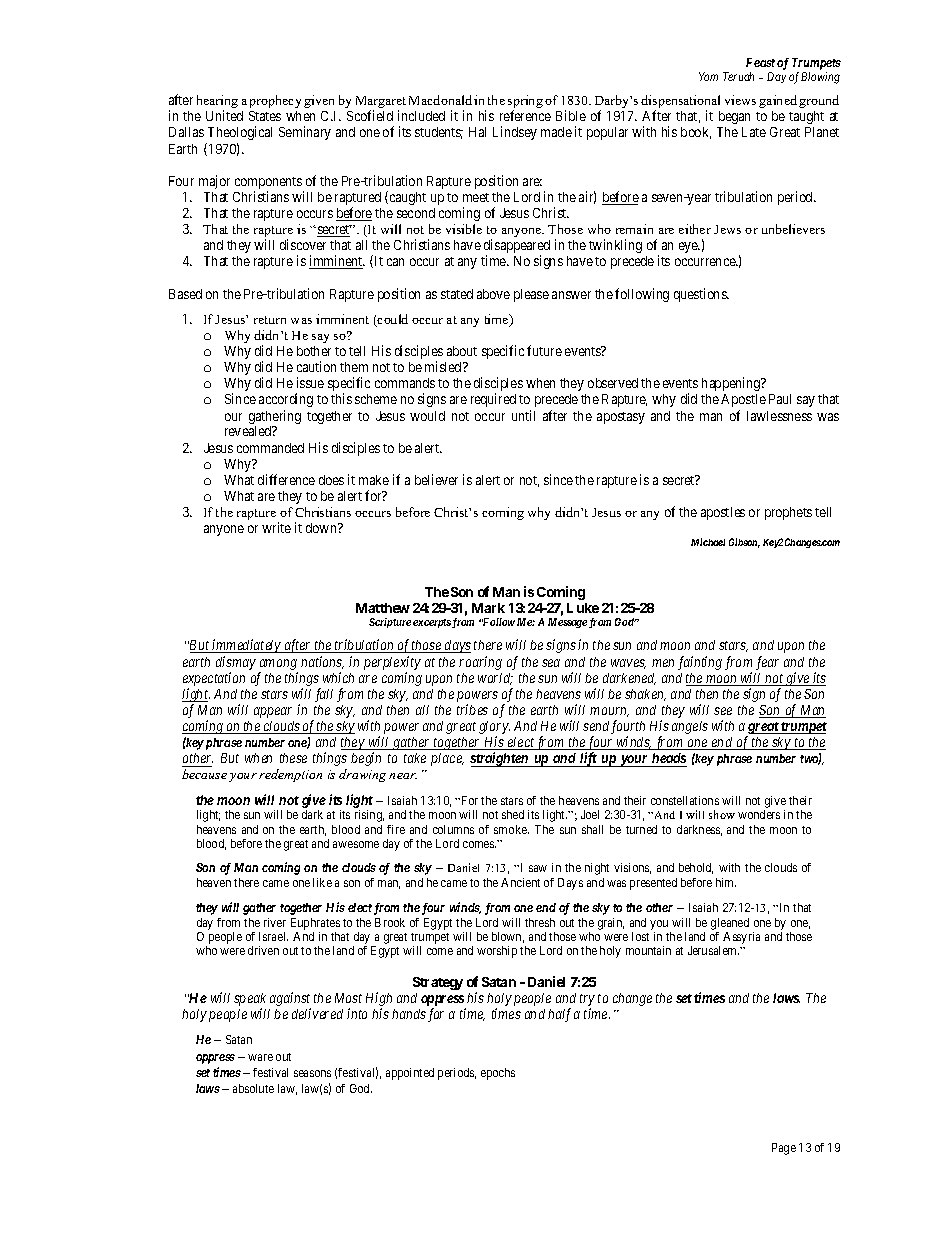 The width and height of the image is (952, 1233). Describe the element at coordinates (276, 527) in the image. I see `write` at that location.
